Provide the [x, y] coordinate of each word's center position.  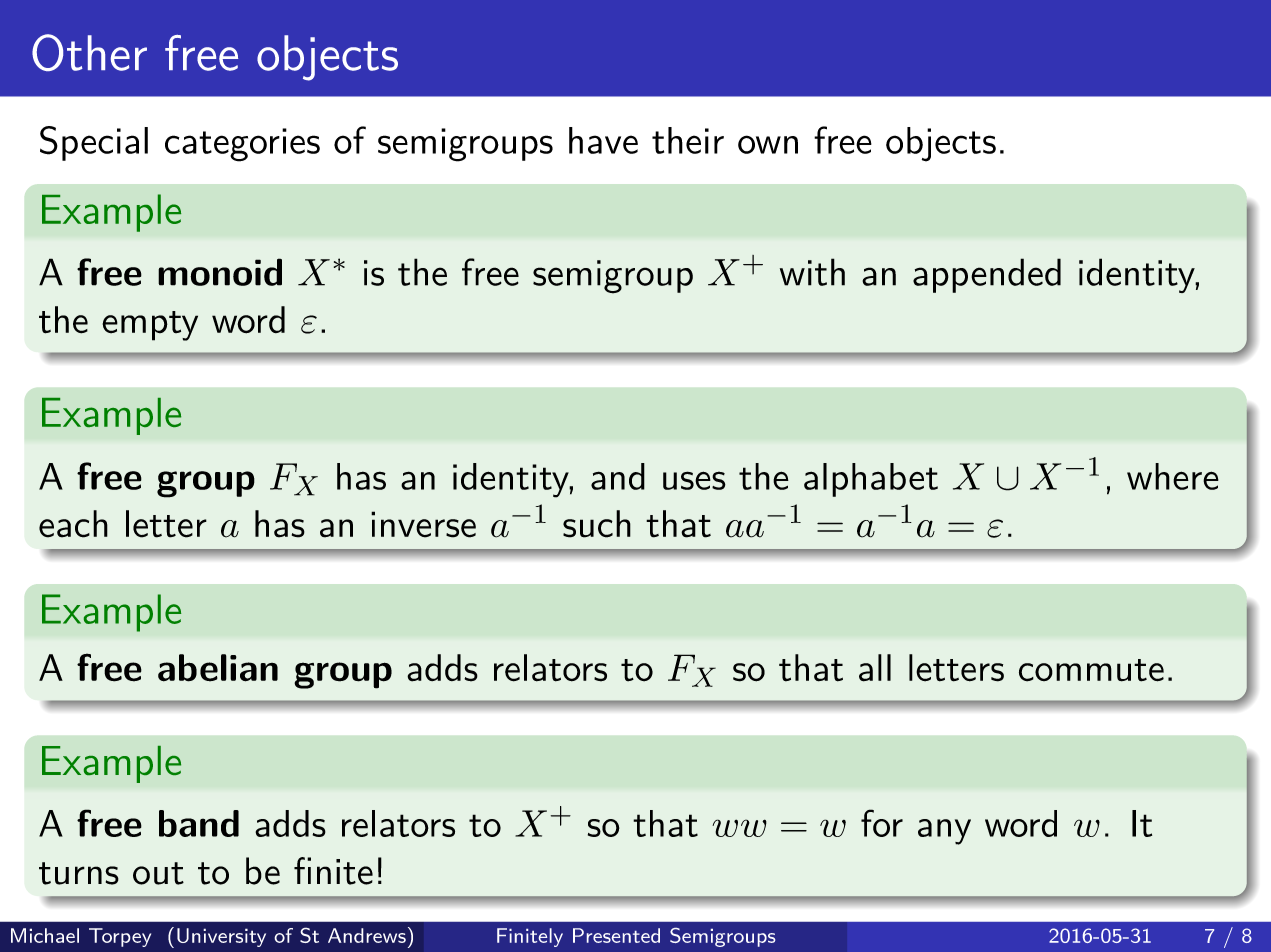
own [768, 144]
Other [89, 52]
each [73, 524]
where [1173, 476]
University [221, 937]
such [597, 524]
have [603, 140]
